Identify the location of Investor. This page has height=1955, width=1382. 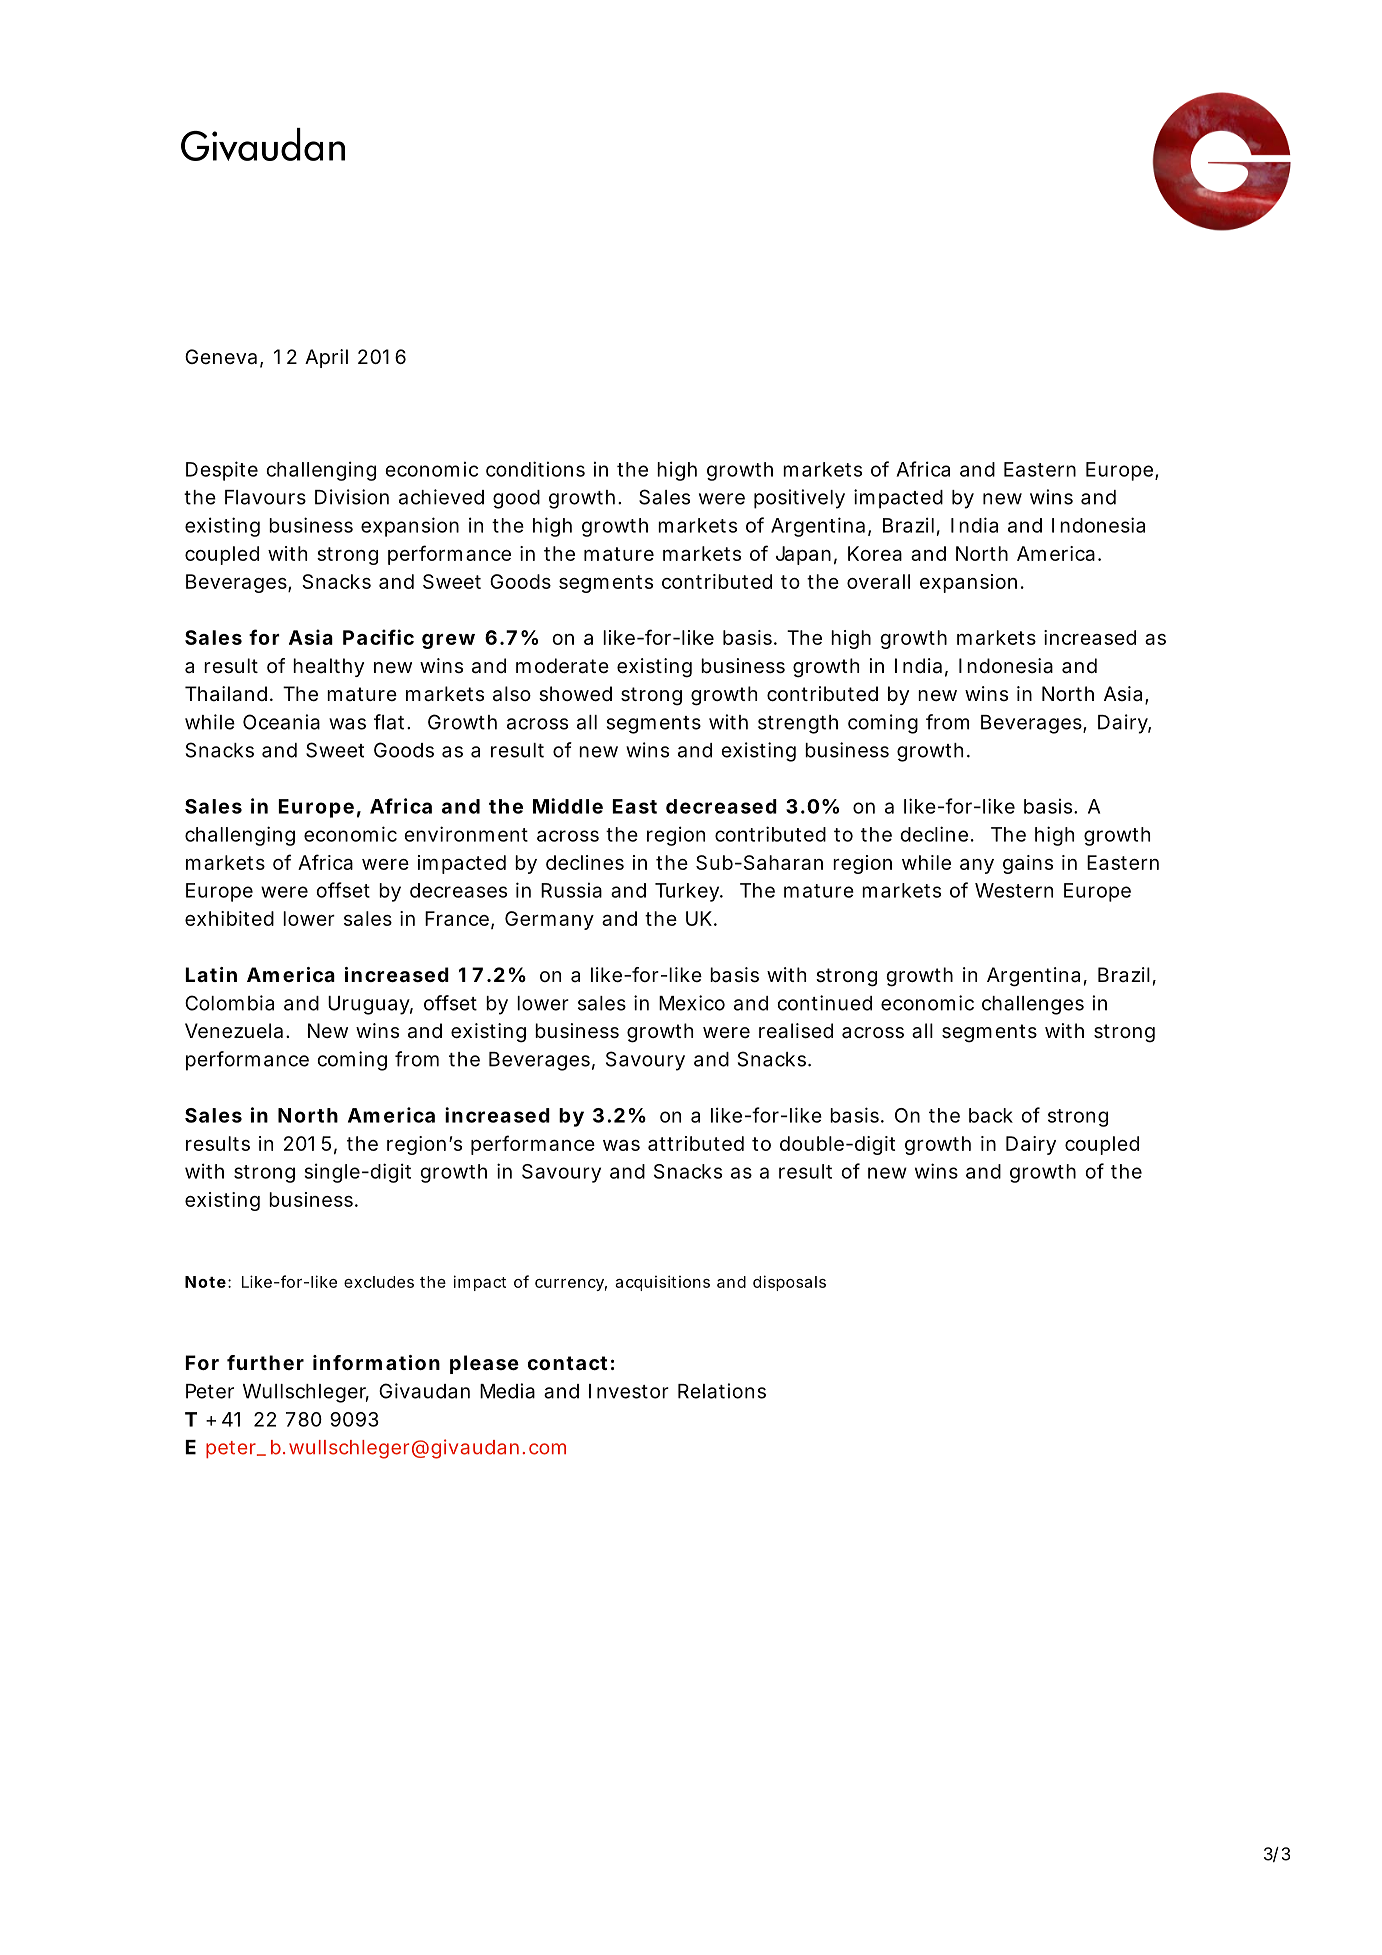
(629, 1391).
